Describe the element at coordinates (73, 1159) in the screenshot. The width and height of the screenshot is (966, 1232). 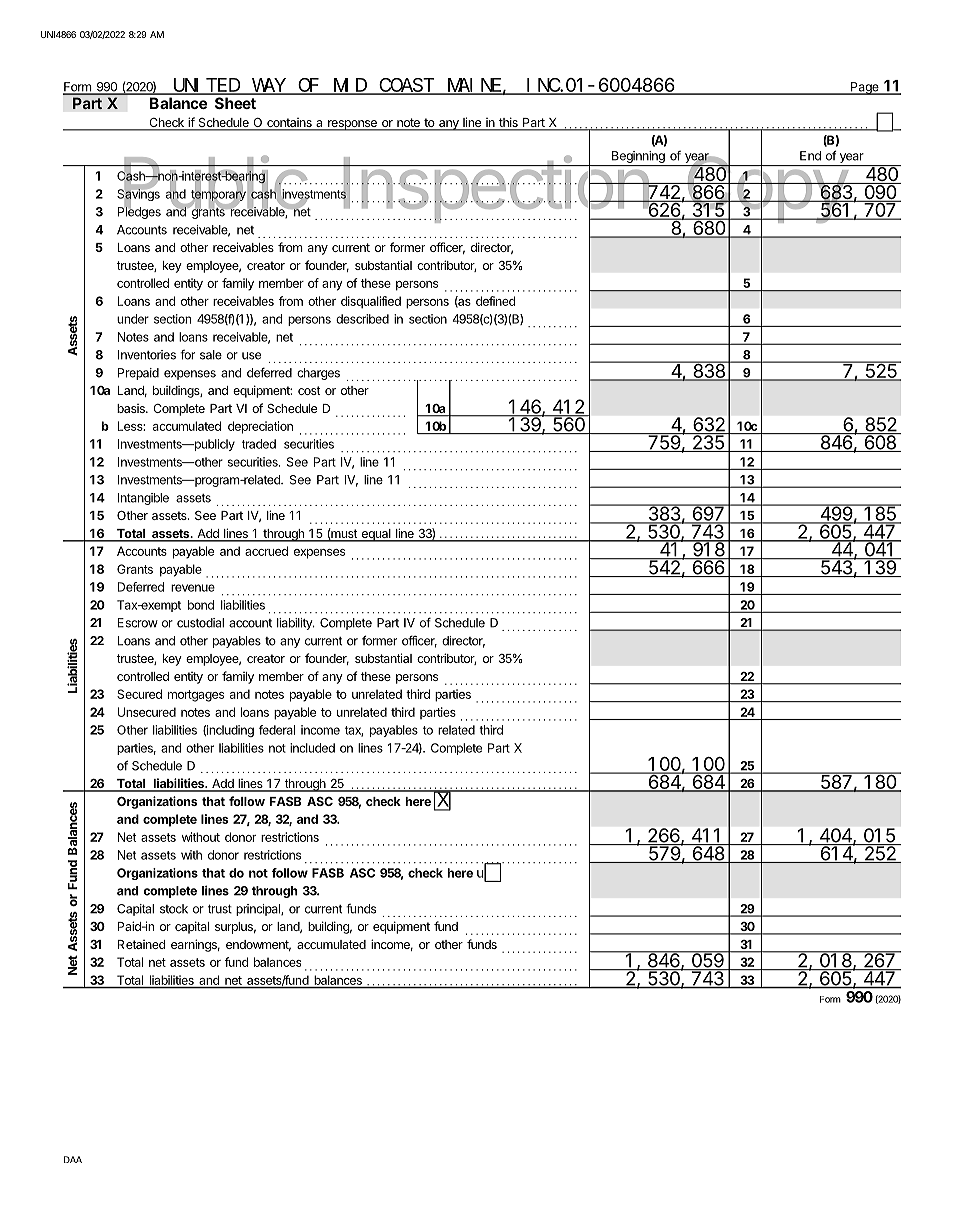
I see `DAA` at that location.
